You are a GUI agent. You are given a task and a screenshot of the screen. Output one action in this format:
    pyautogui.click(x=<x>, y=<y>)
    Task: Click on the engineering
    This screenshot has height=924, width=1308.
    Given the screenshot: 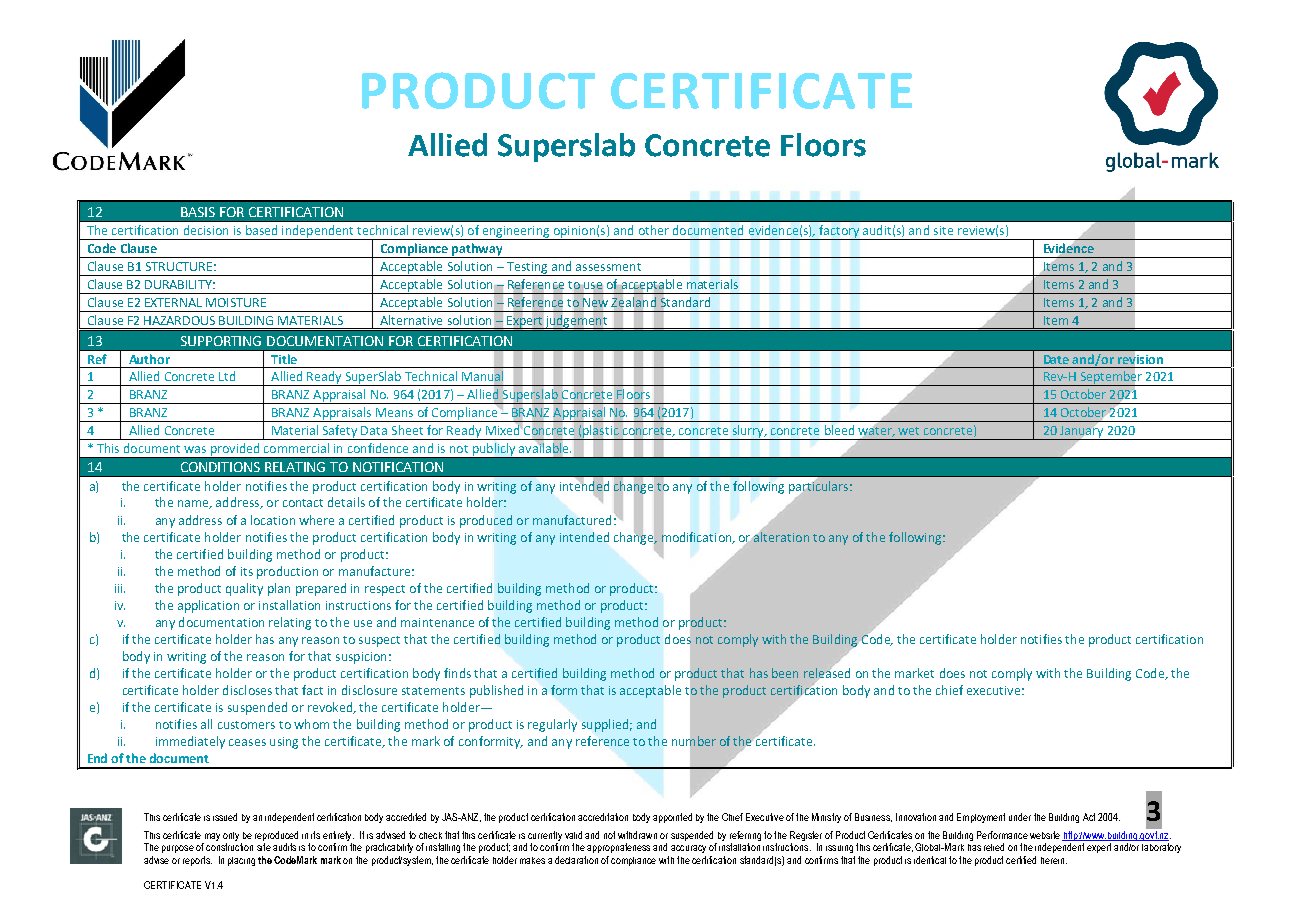 What is the action you would take?
    pyautogui.click(x=516, y=233)
